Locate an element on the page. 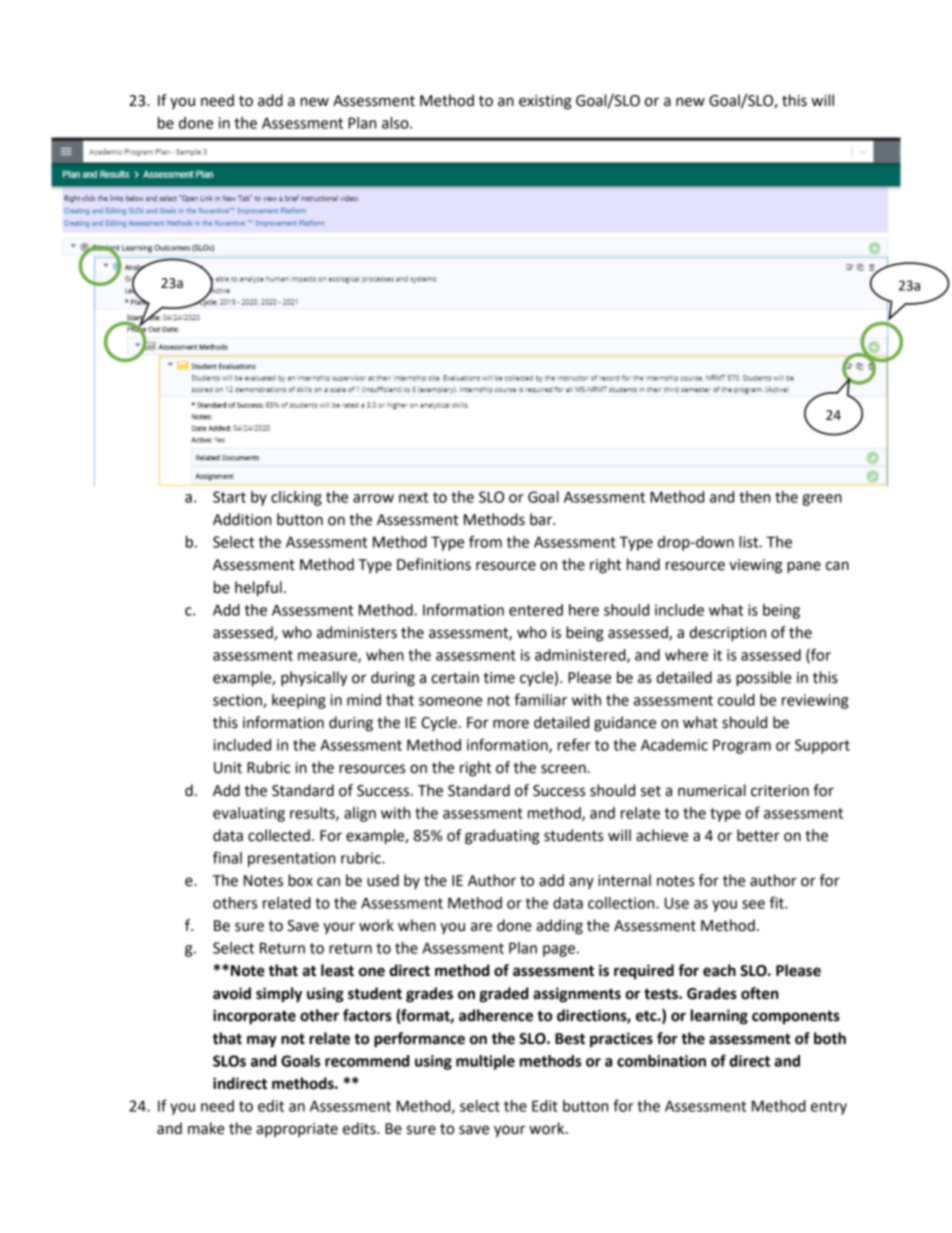 The image size is (952, 1233). bar is located at coordinates (542, 519).
